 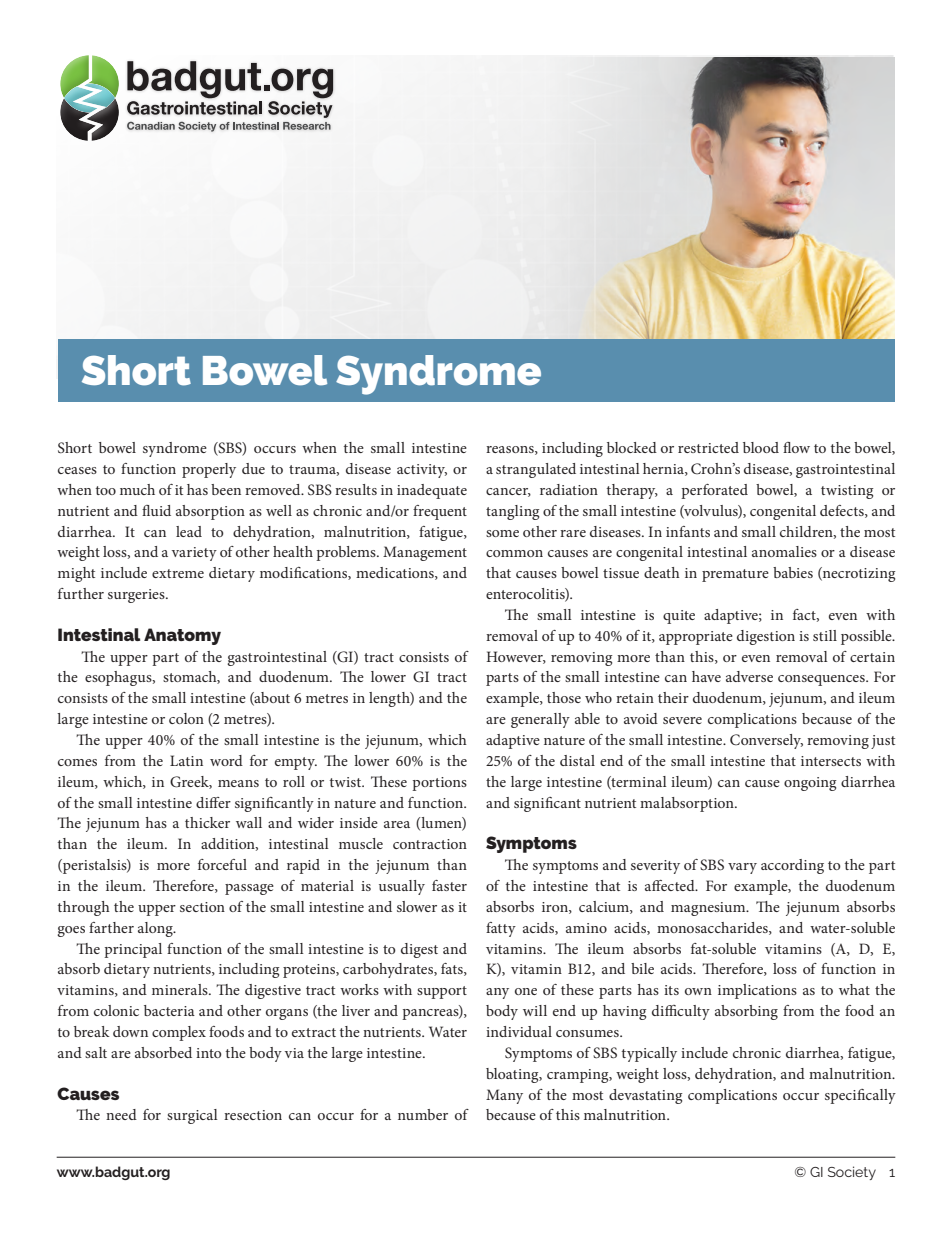 What do you see at coordinates (207, 822) in the screenshot?
I see `thicker` at bounding box center [207, 822].
